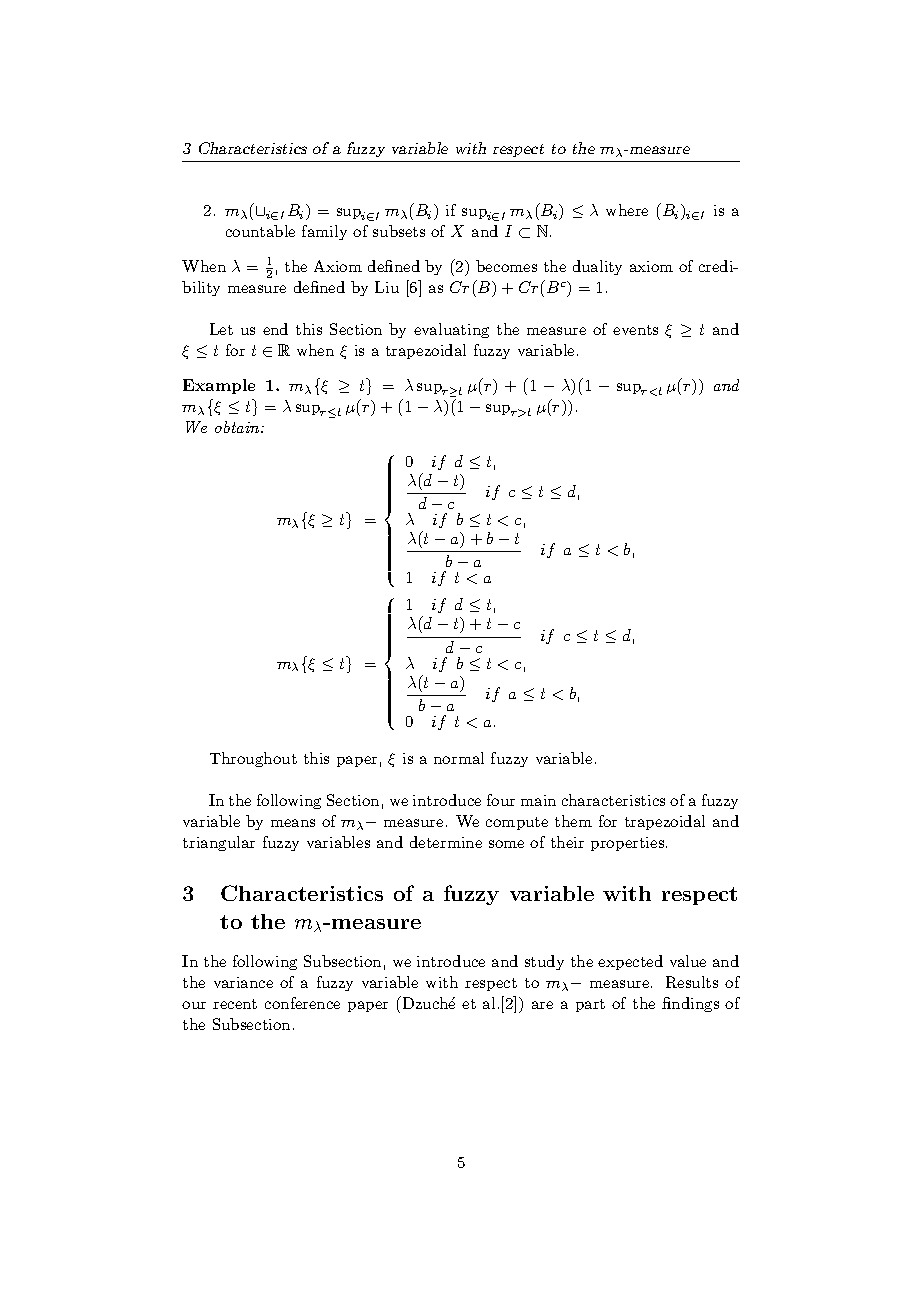  Describe the element at coordinates (451, 330) in the image. I see `evaluating` at that location.
